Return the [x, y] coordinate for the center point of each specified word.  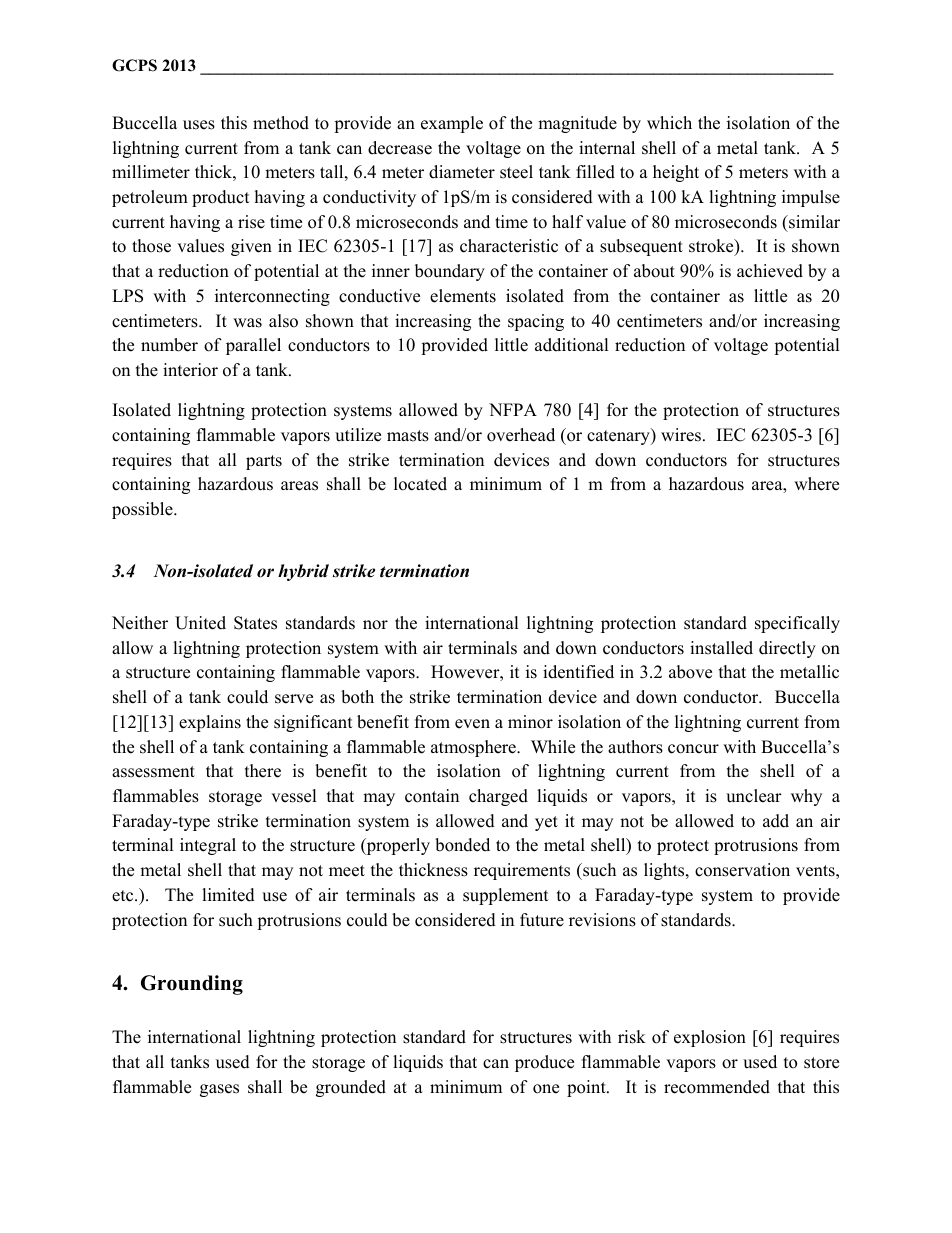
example [452, 124]
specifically [797, 624]
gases [219, 1090]
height [676, 173]
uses [199, 125]
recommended [717, 1087]
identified [578, 672]
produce [544, 1063]
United [200, 623]
